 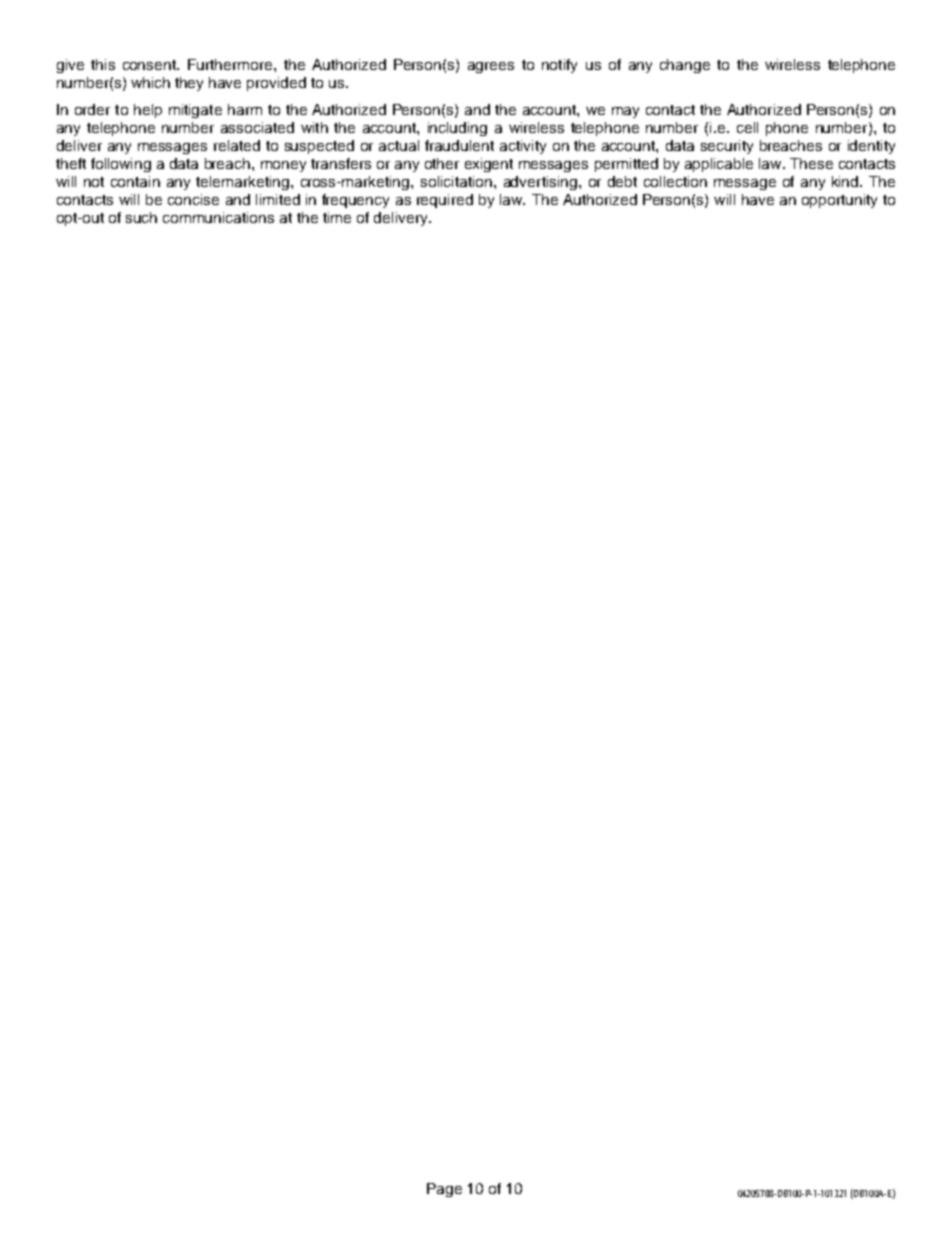 What do you see at coordinates (148, 111) in the document?
I see `help` at bounding box center [148, 111].
